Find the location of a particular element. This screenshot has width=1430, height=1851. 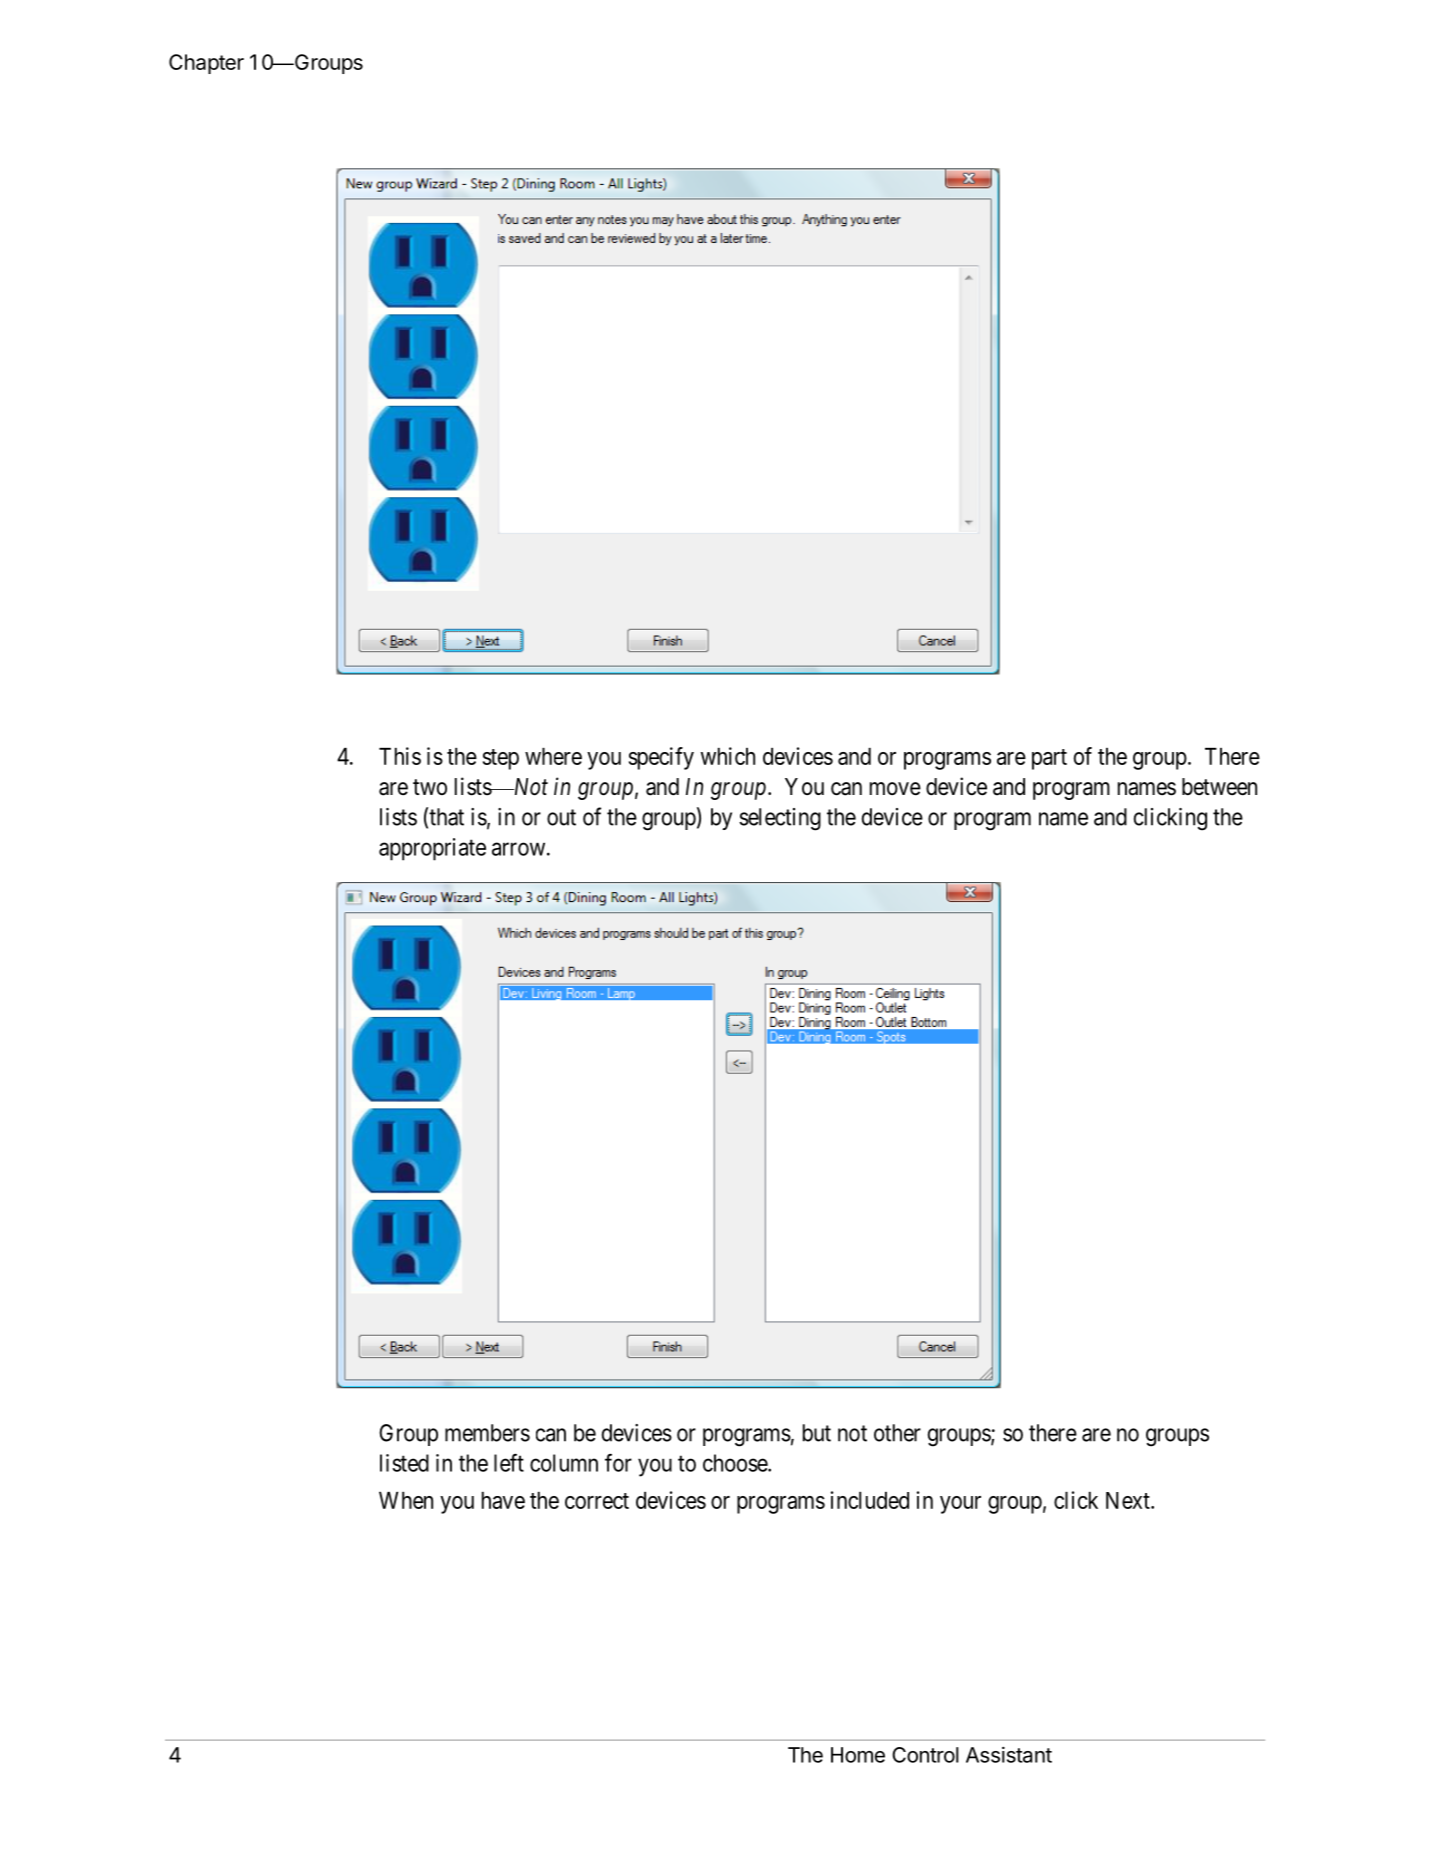

appropriate is located at coordinates (432, 849).
